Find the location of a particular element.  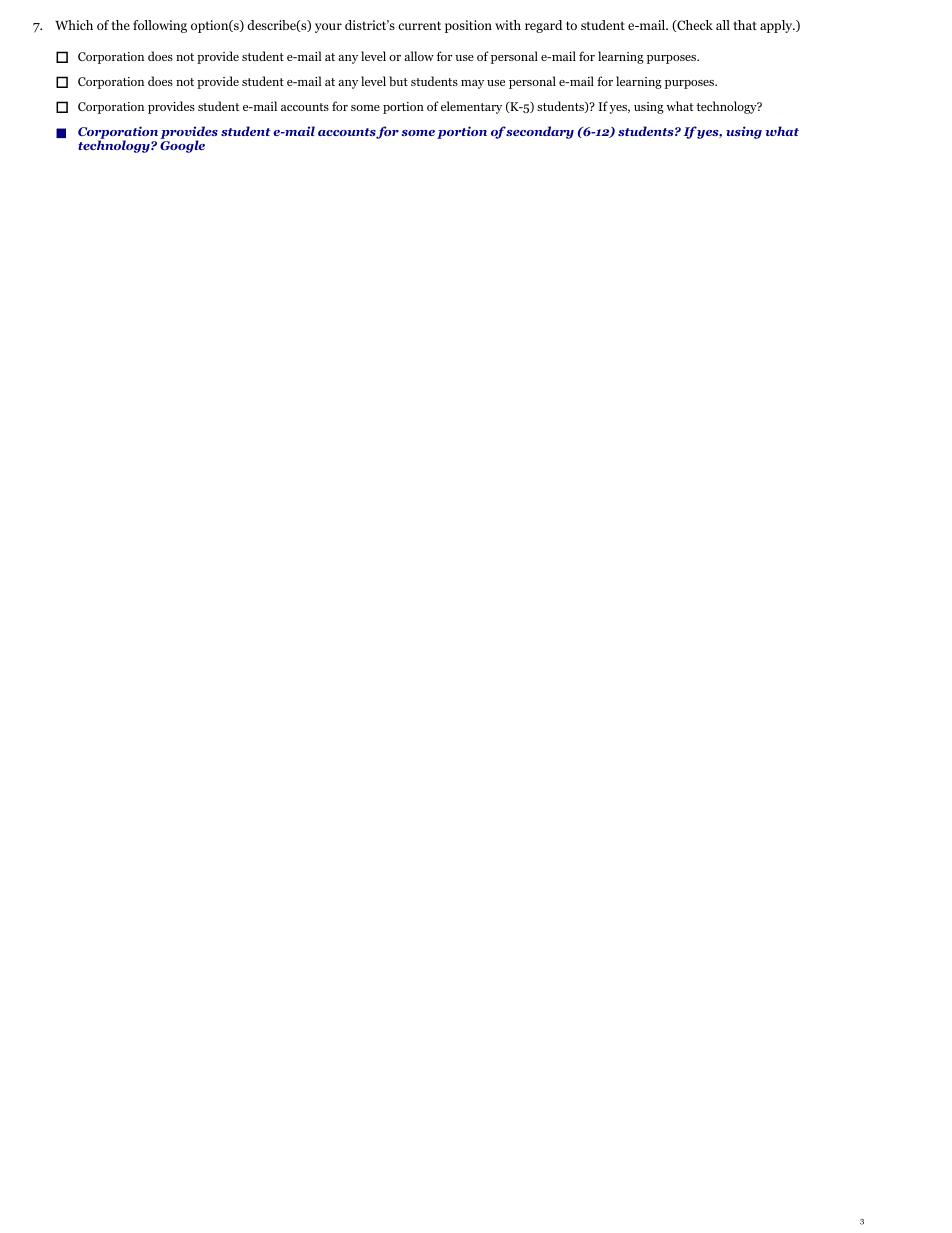

may is located at coordinates (472, 84).
